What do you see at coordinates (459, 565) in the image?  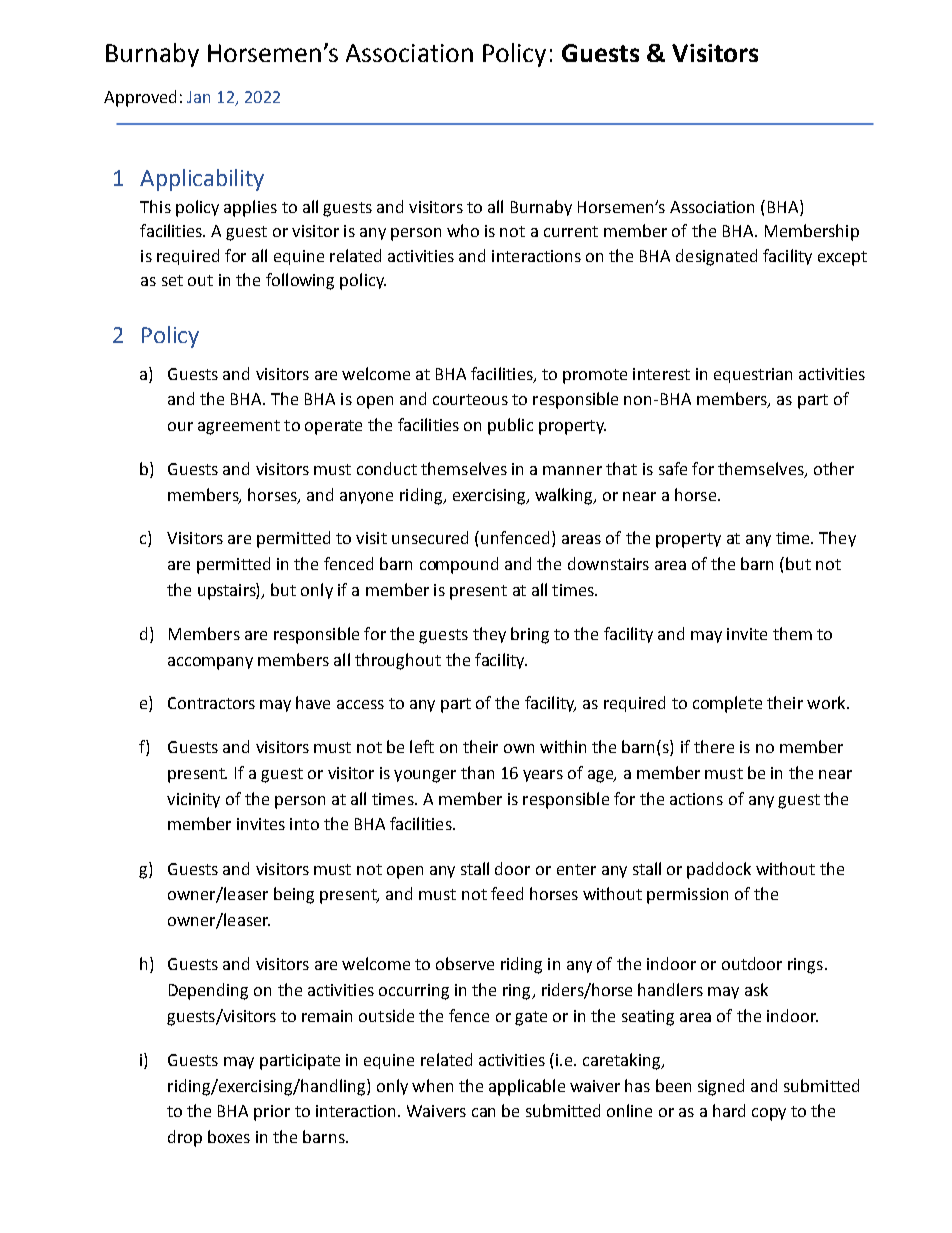 I see `compound` at bounding box center [459, 565].
